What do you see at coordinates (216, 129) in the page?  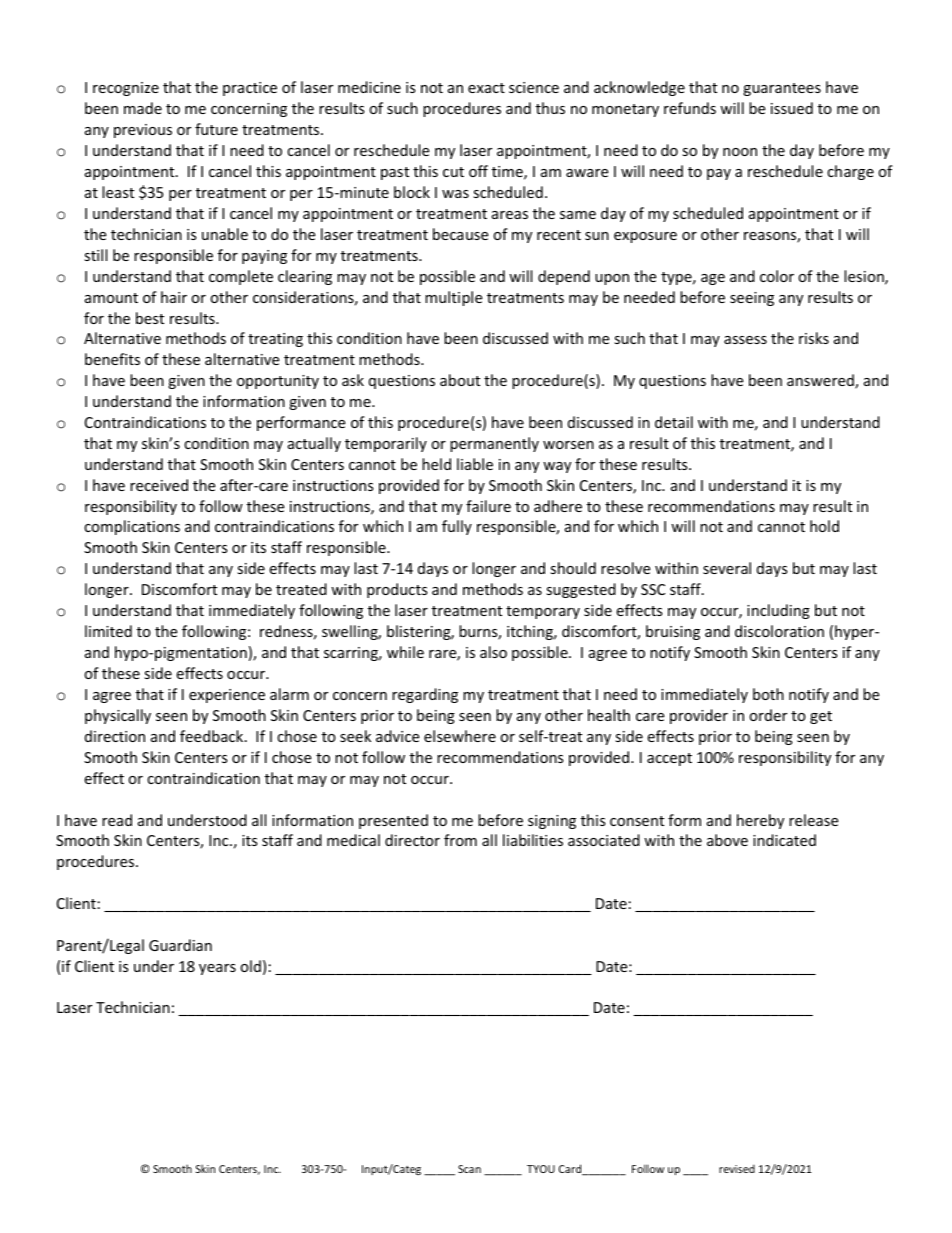 I see `future` at bounding box center [216, 129].
